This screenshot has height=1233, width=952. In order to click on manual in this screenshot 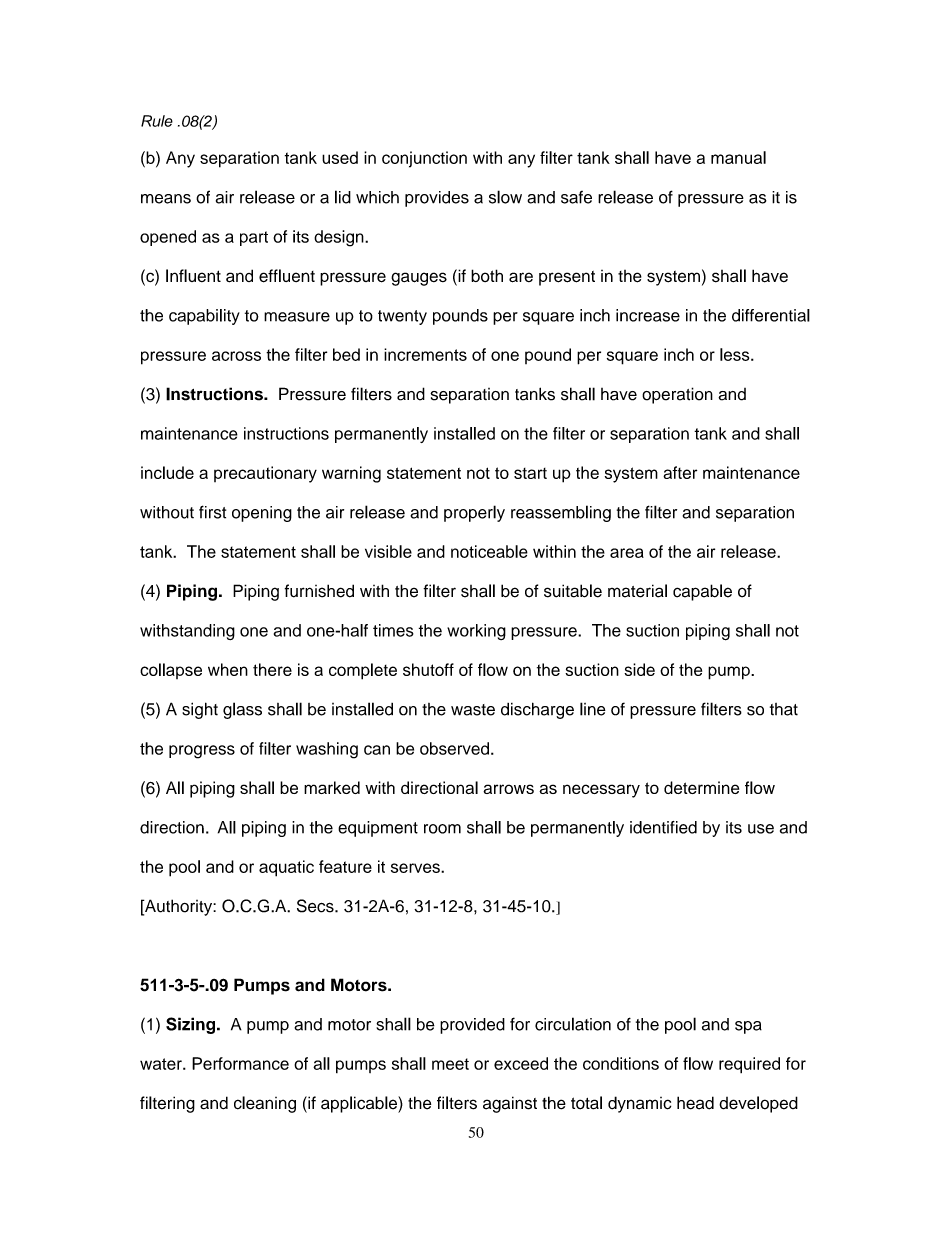, I will do `click(738, 157)`.
